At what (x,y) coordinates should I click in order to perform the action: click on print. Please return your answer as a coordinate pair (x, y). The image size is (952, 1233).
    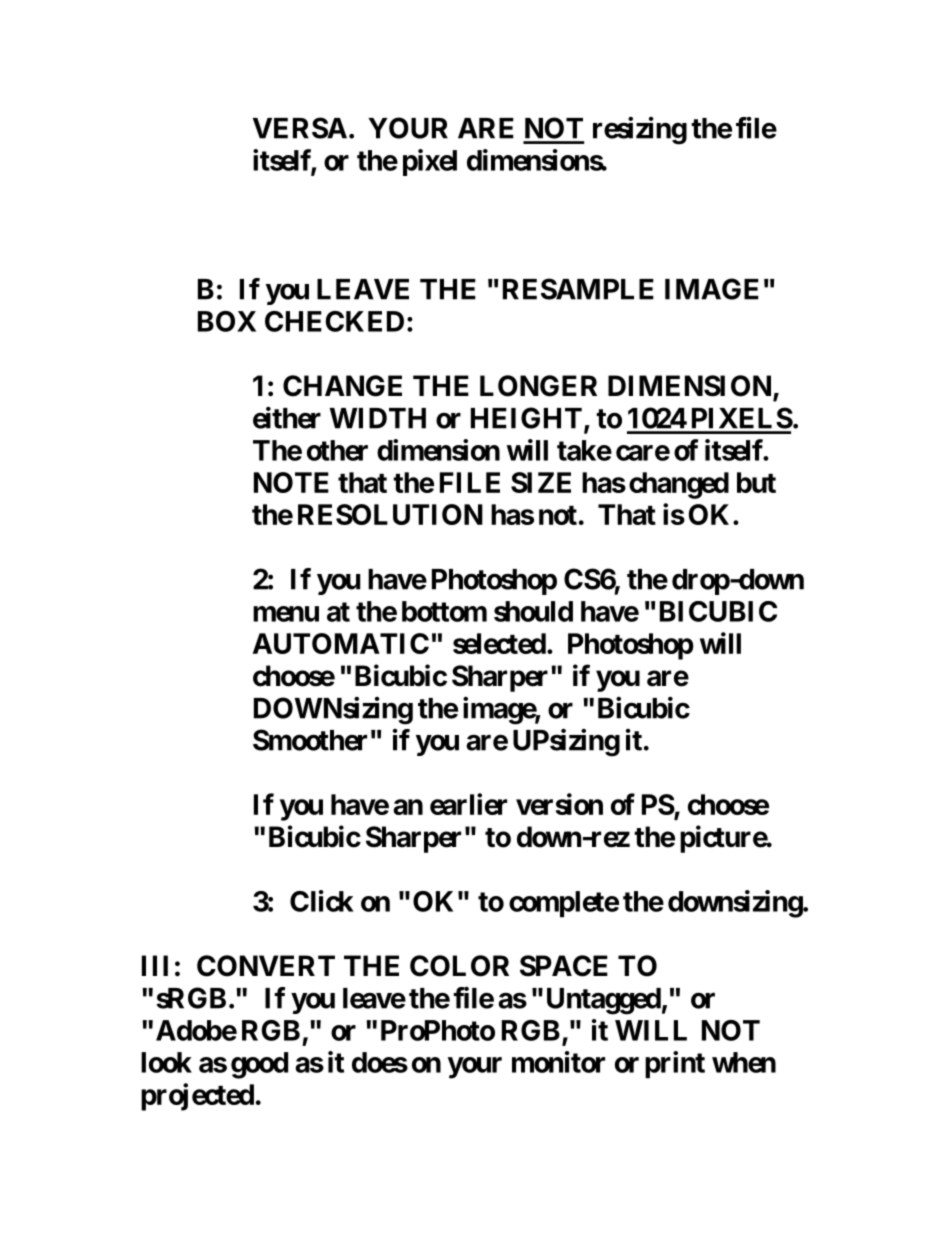
    Looking at the image, I should click on (675, 1065).
